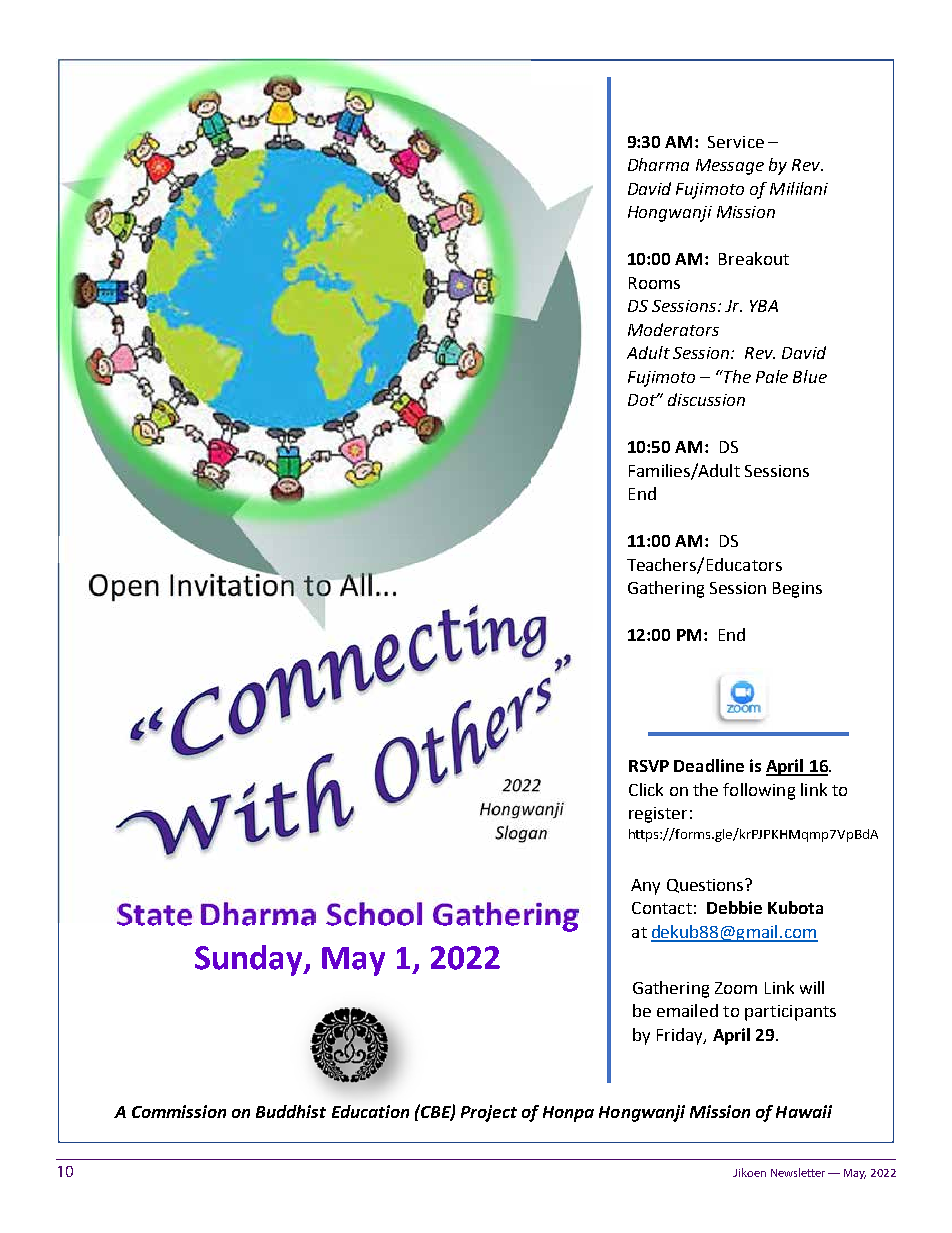 The height and width of the screenshot is (1233, 952). I want to click on following, so click(759, 791).
